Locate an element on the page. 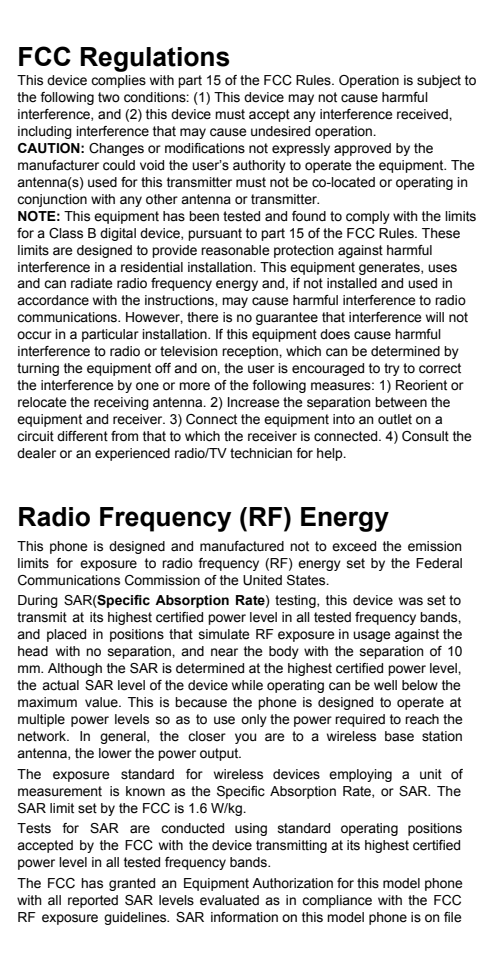  well is located at coordinates (385, 685).
